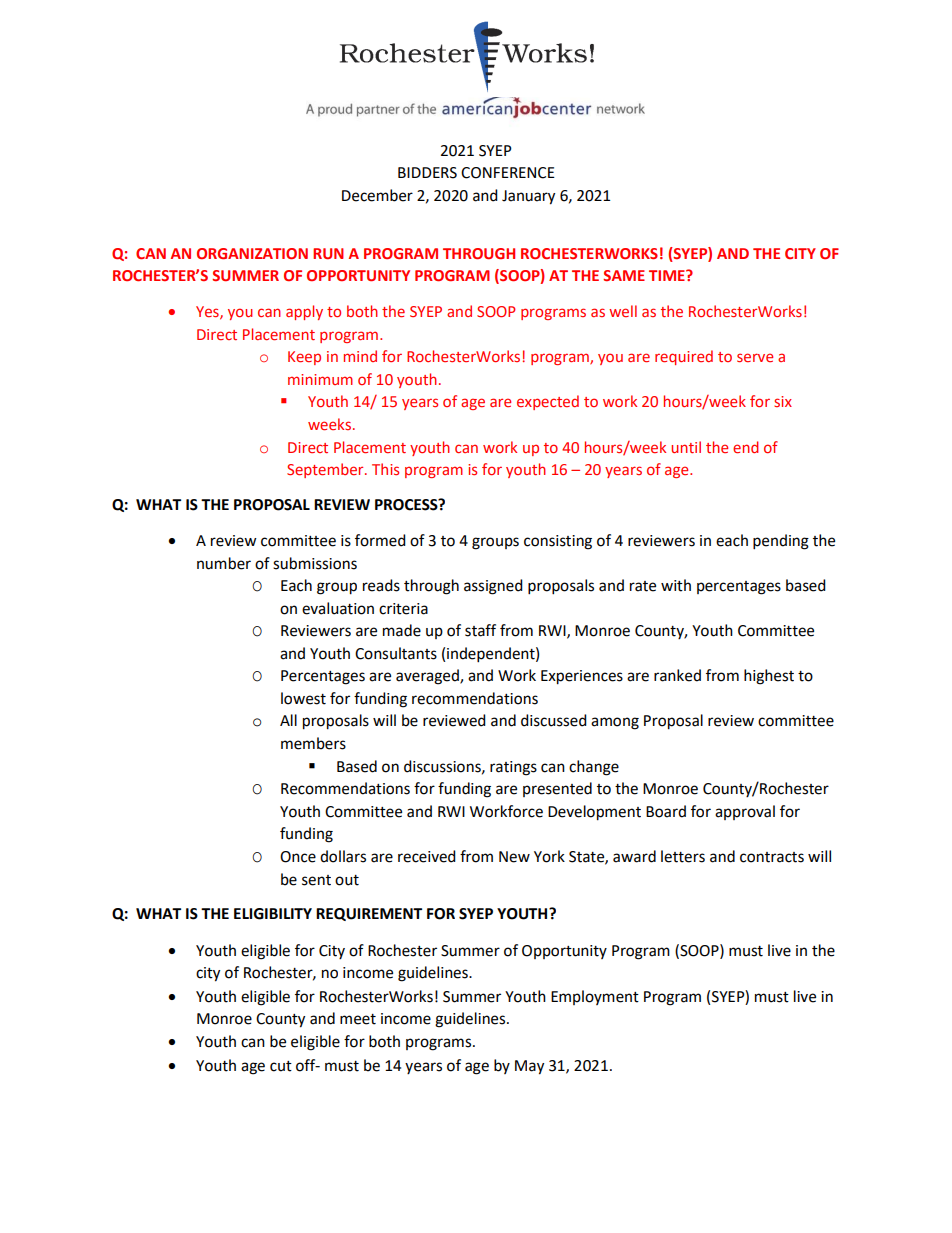 Image resolution: width=952 pixels, height=1233 pixels. Describe the element at coordinates (338, 608) in the document. I see `evaluation` at that location.
